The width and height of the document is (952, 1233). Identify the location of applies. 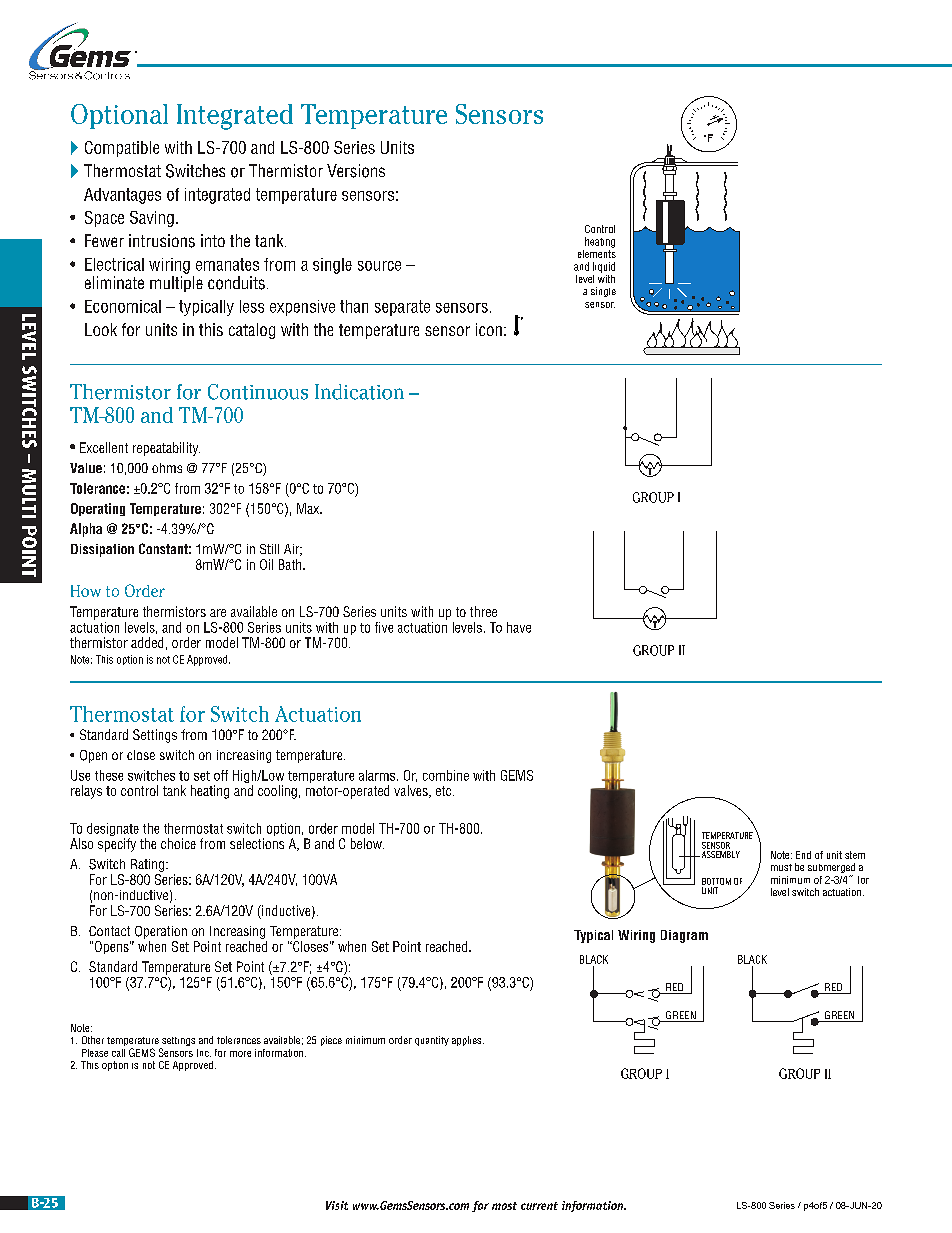
(468, 1041).
